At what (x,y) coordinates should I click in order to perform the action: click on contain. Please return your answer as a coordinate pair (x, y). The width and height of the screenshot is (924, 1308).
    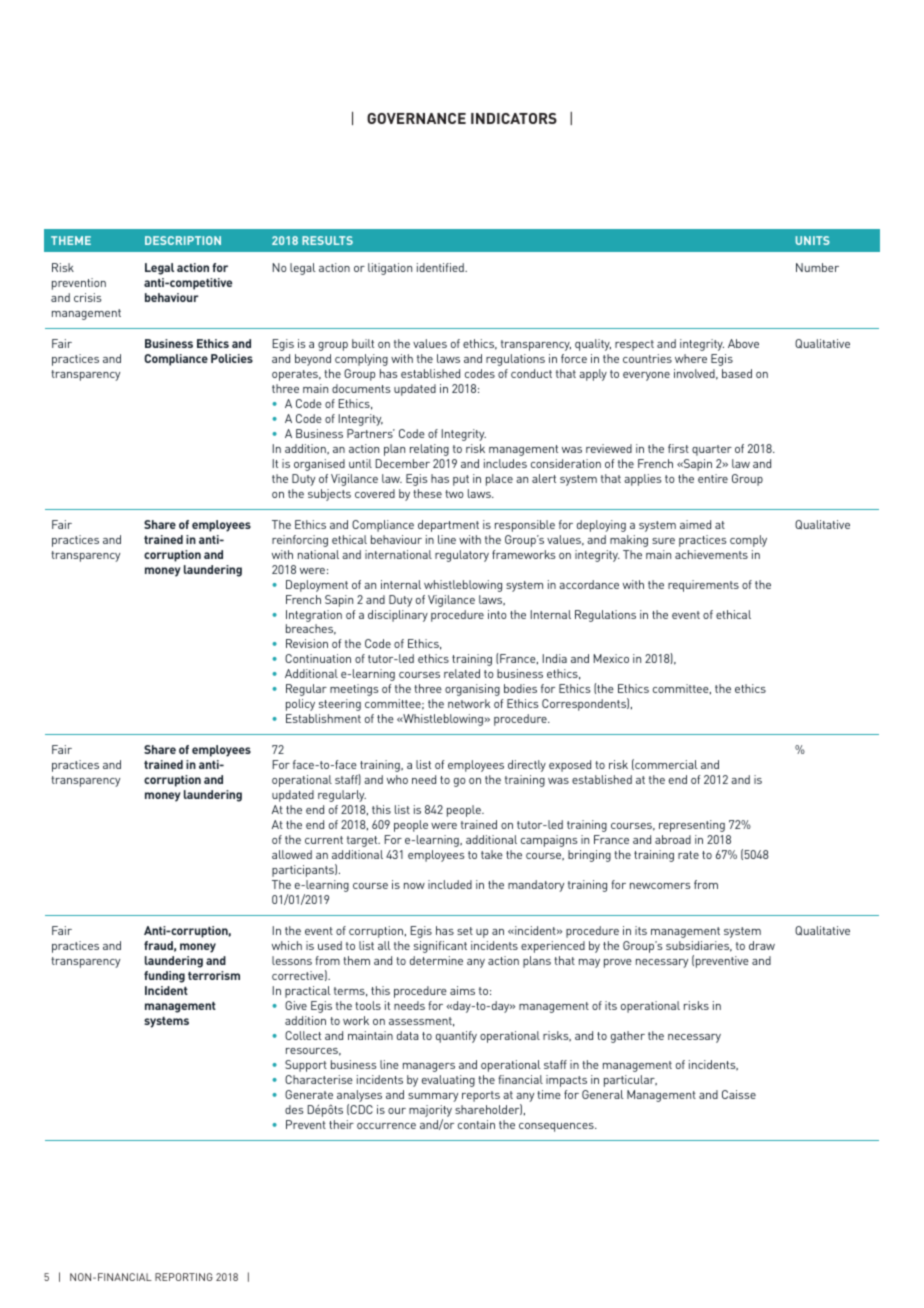
    Looking at the image, I should click on (476, 1124).
